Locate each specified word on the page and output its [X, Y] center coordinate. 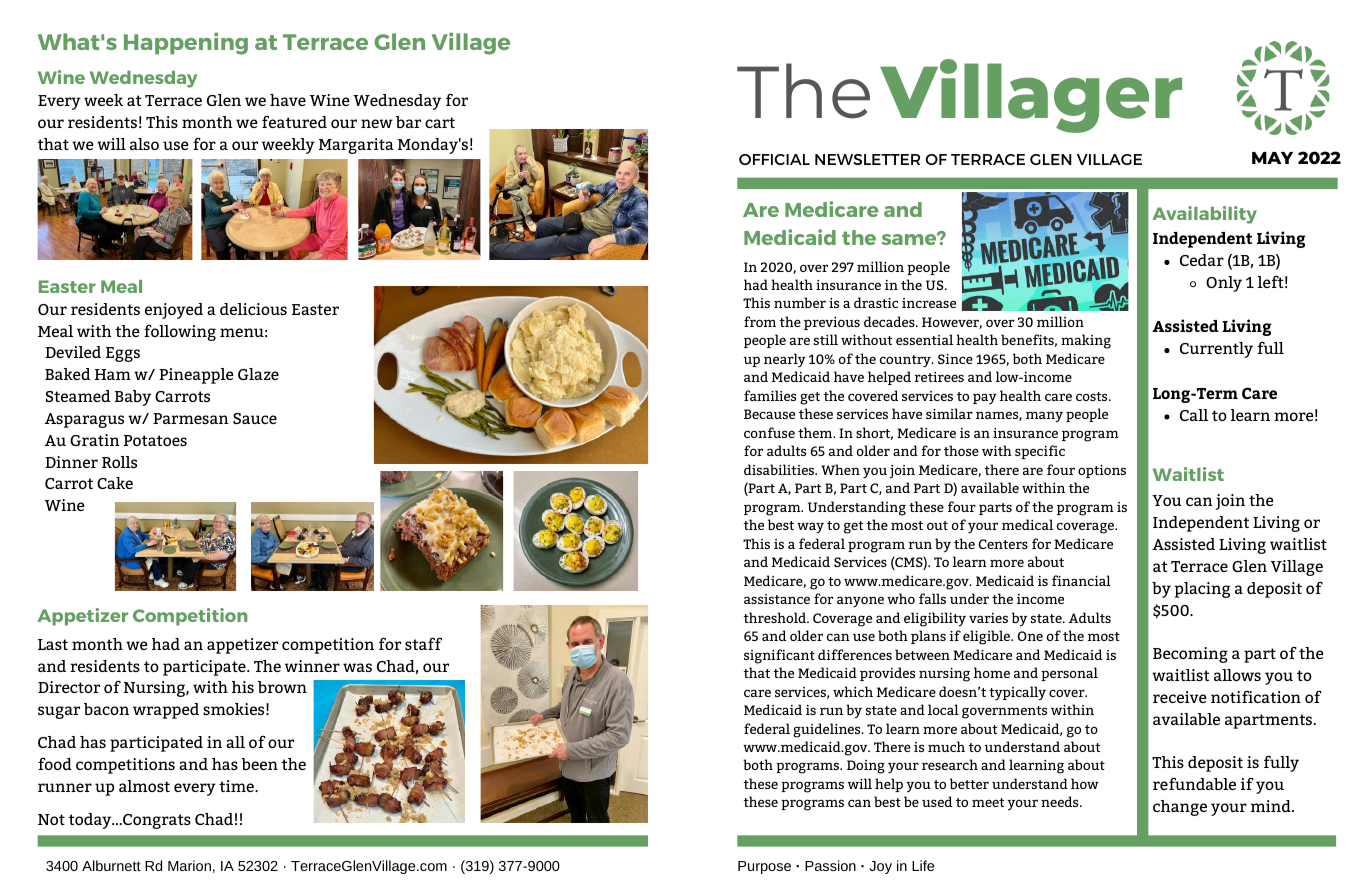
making [1086, 341]
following [180, 333]
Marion [189, 865]
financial [1081, 580]
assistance [777, 599]
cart [440, 122]
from [760, 321]
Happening [186, 43]
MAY [1272, 158]
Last [53, 644]
